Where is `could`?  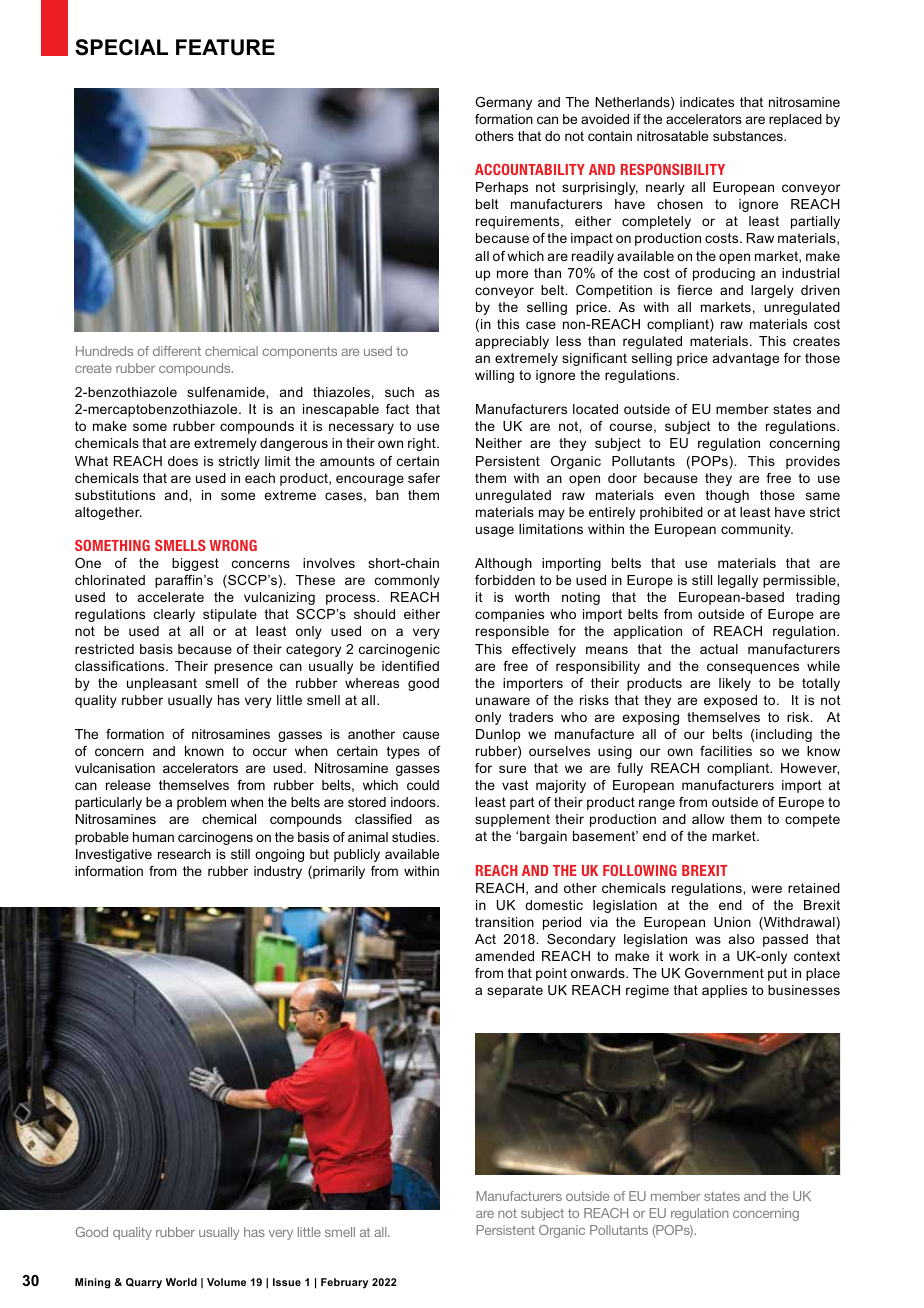 could is located at coordinates (423, 785).
